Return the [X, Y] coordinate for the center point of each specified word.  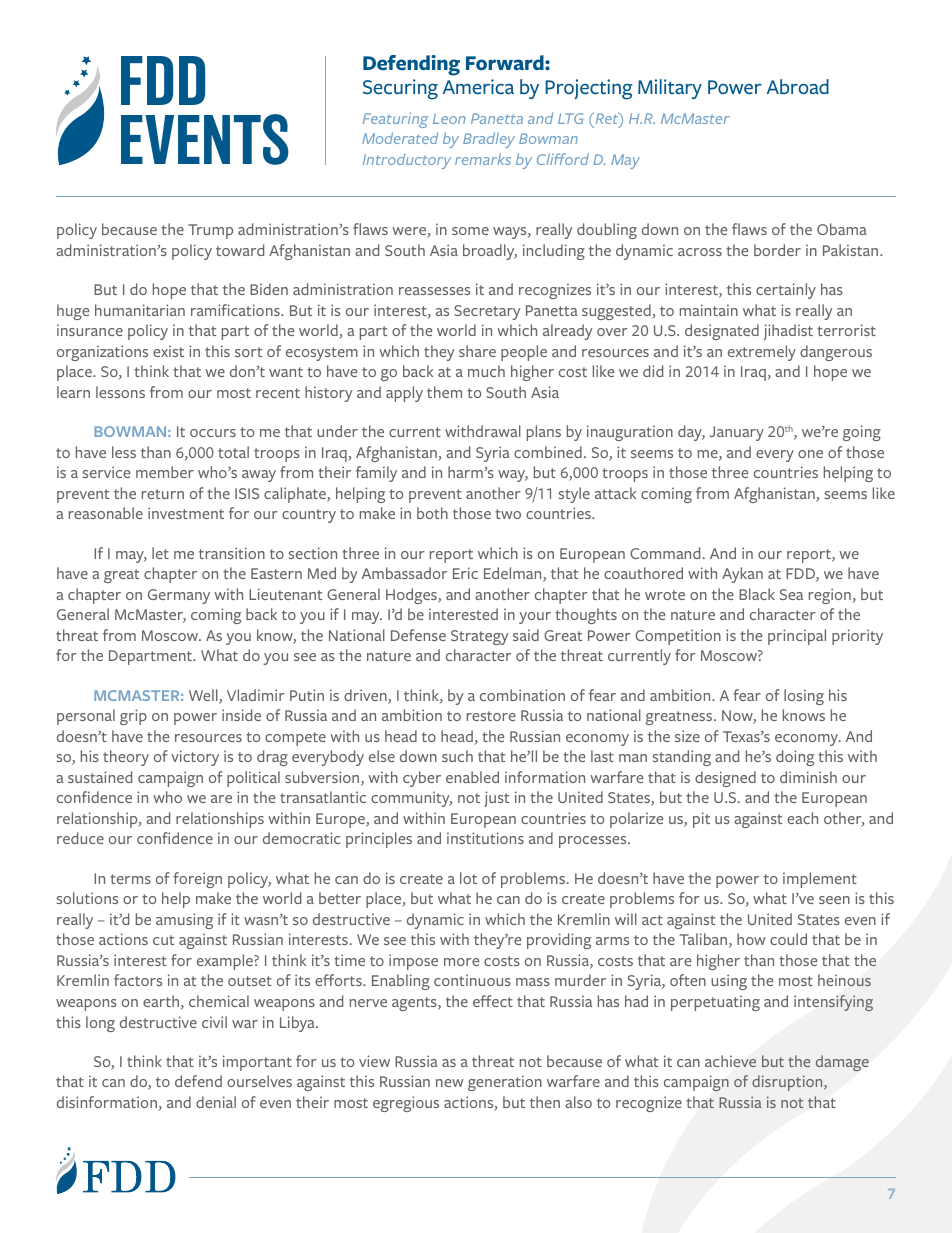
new [450, 1083]
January [736, 433]
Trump [210, 231]
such [457, 756]
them [444, 392]
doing [795, 758]
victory [195, 758]
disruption [788, 1083]
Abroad [798, 87]
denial [216, 1102]
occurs [213, 433]
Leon [449, 118]
